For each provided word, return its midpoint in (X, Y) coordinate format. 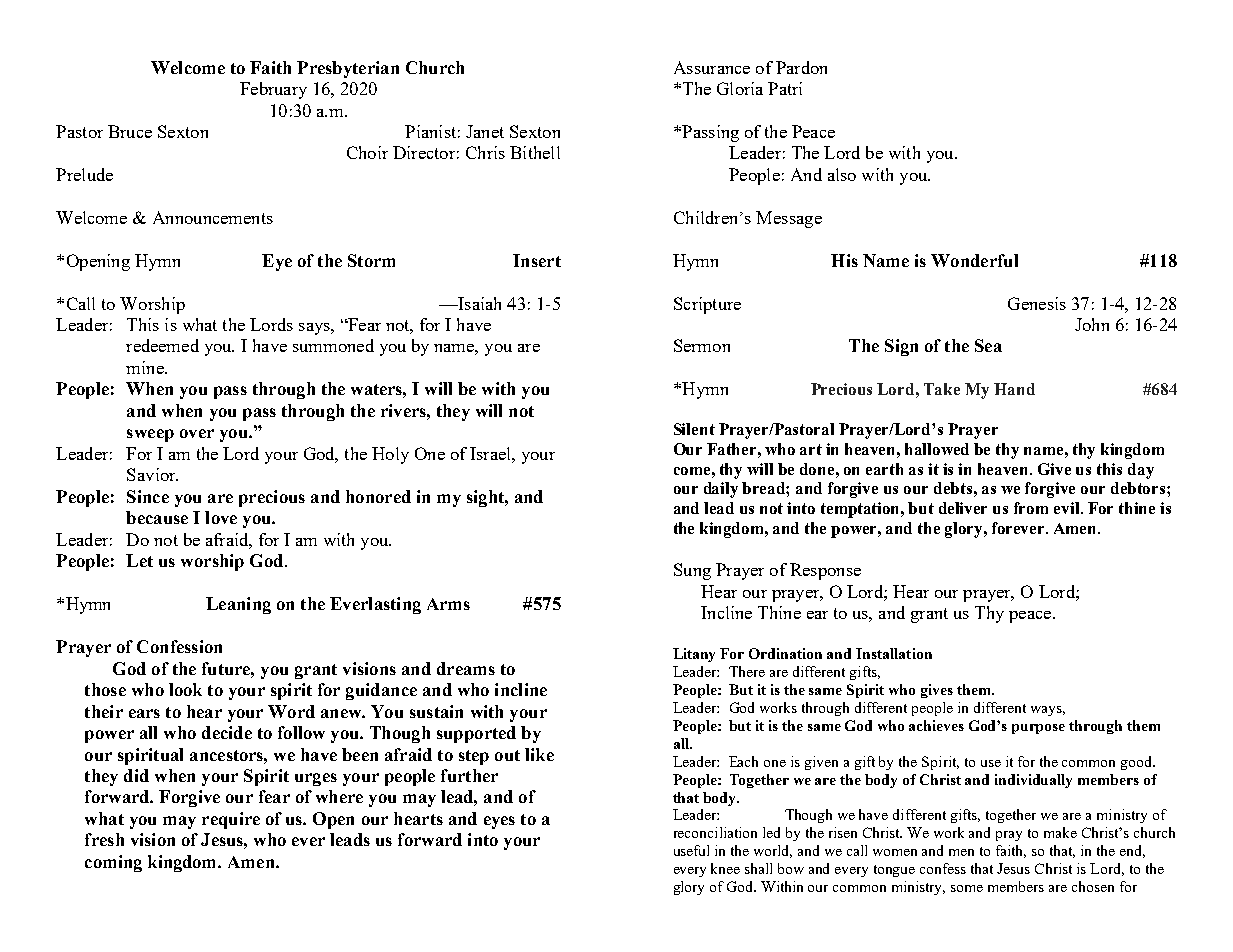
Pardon (801, 67)
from (1031, 508)
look (185, 689)
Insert (537, 260)
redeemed (162, 345)
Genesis (1037, 303)
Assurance (712, 67)
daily (721, 490)
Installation (894, 653)
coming (113, 863)
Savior (152, 474)
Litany (694, 655)
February (273, 90)
